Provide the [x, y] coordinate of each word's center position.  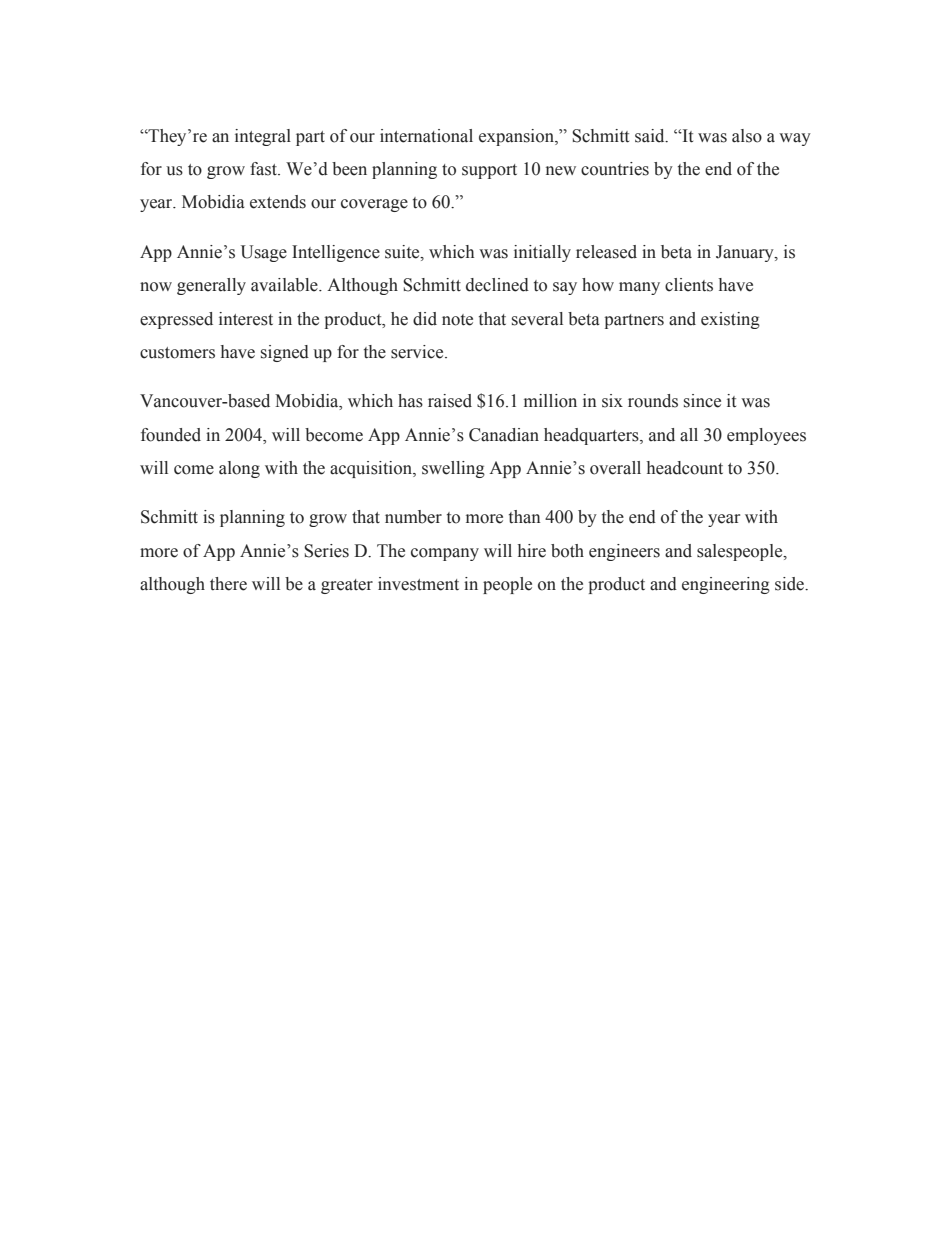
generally [211, 286]
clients [689, 285]
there [228, 584]
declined [497, 285]
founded [171, 435]
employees [766, 436]
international [426, 136]
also [747, 136]
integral [263, 137]
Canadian [504, 435]
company [445, 554]
